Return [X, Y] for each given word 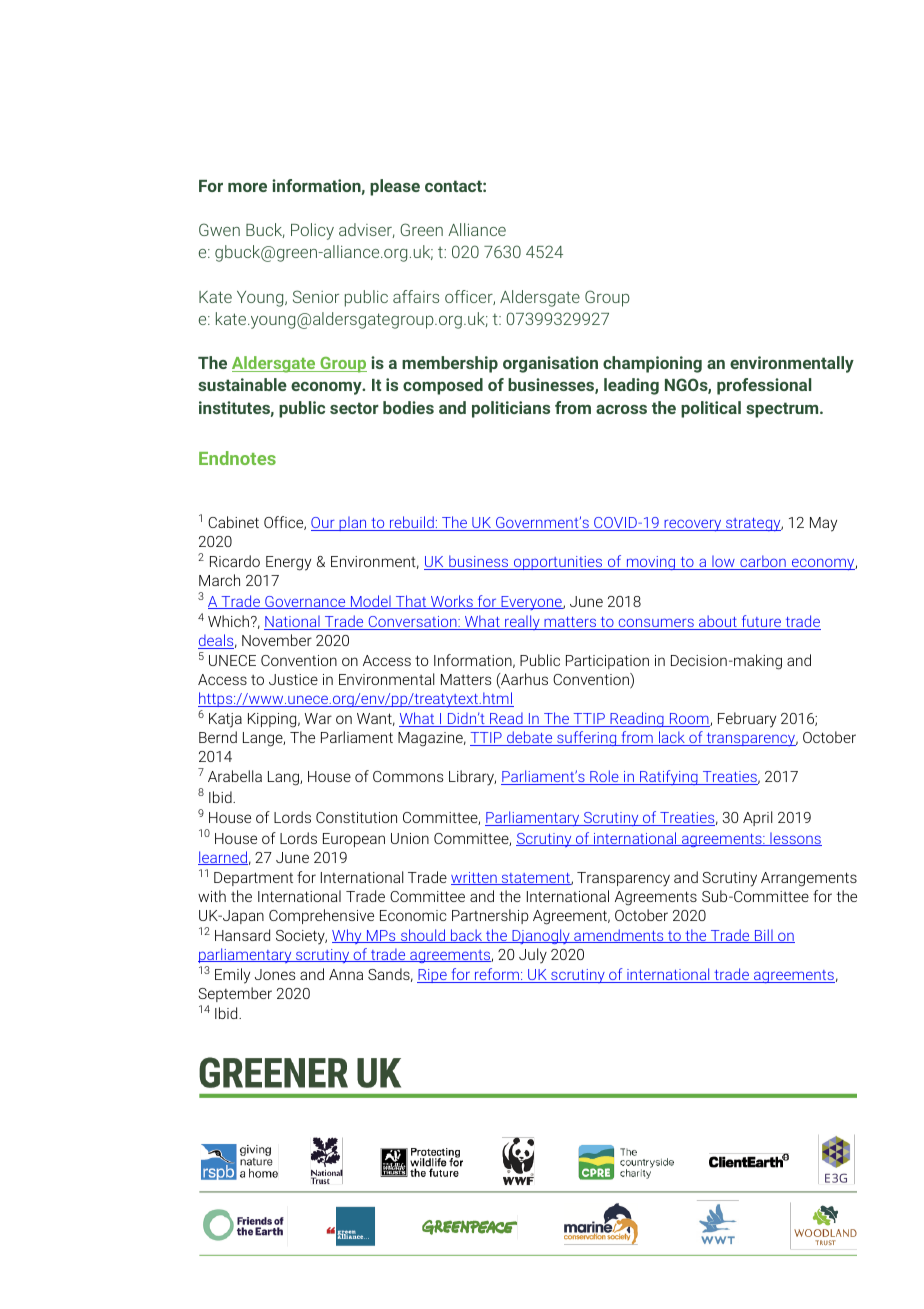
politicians [511, 409]
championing [652, 364]
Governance [305, 602]
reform [497, 975]
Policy [312, 231]
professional [764, 386]
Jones [275, 974]
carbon [763, 562]
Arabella [235, 776]
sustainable [242, 384]
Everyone [531, 603]
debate [530, 738]
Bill [764, 936]
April [757, 818]
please [395, 187]
